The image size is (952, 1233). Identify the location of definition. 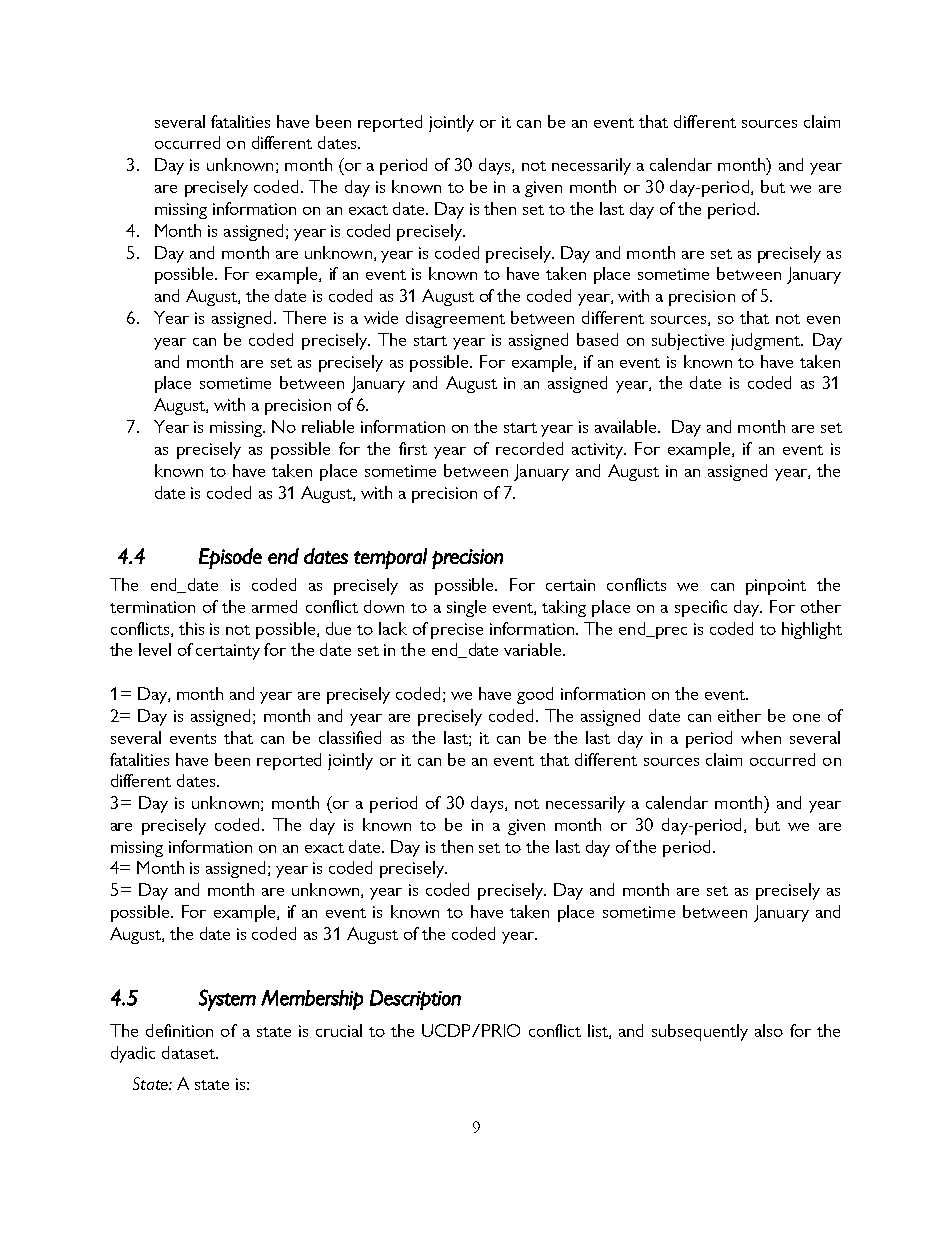
(179, 1030).
